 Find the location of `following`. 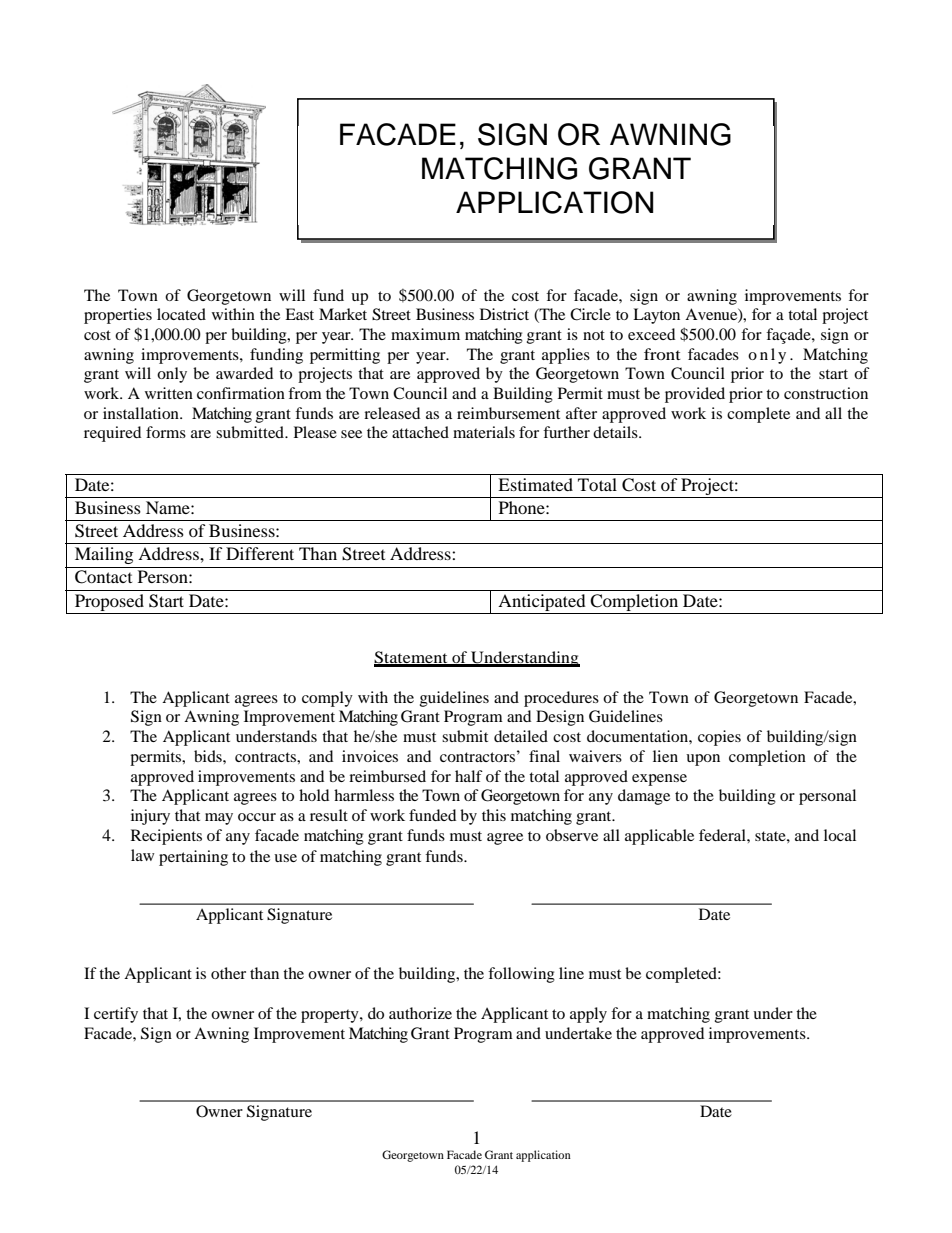

following is located at coordinates (521, 975).
